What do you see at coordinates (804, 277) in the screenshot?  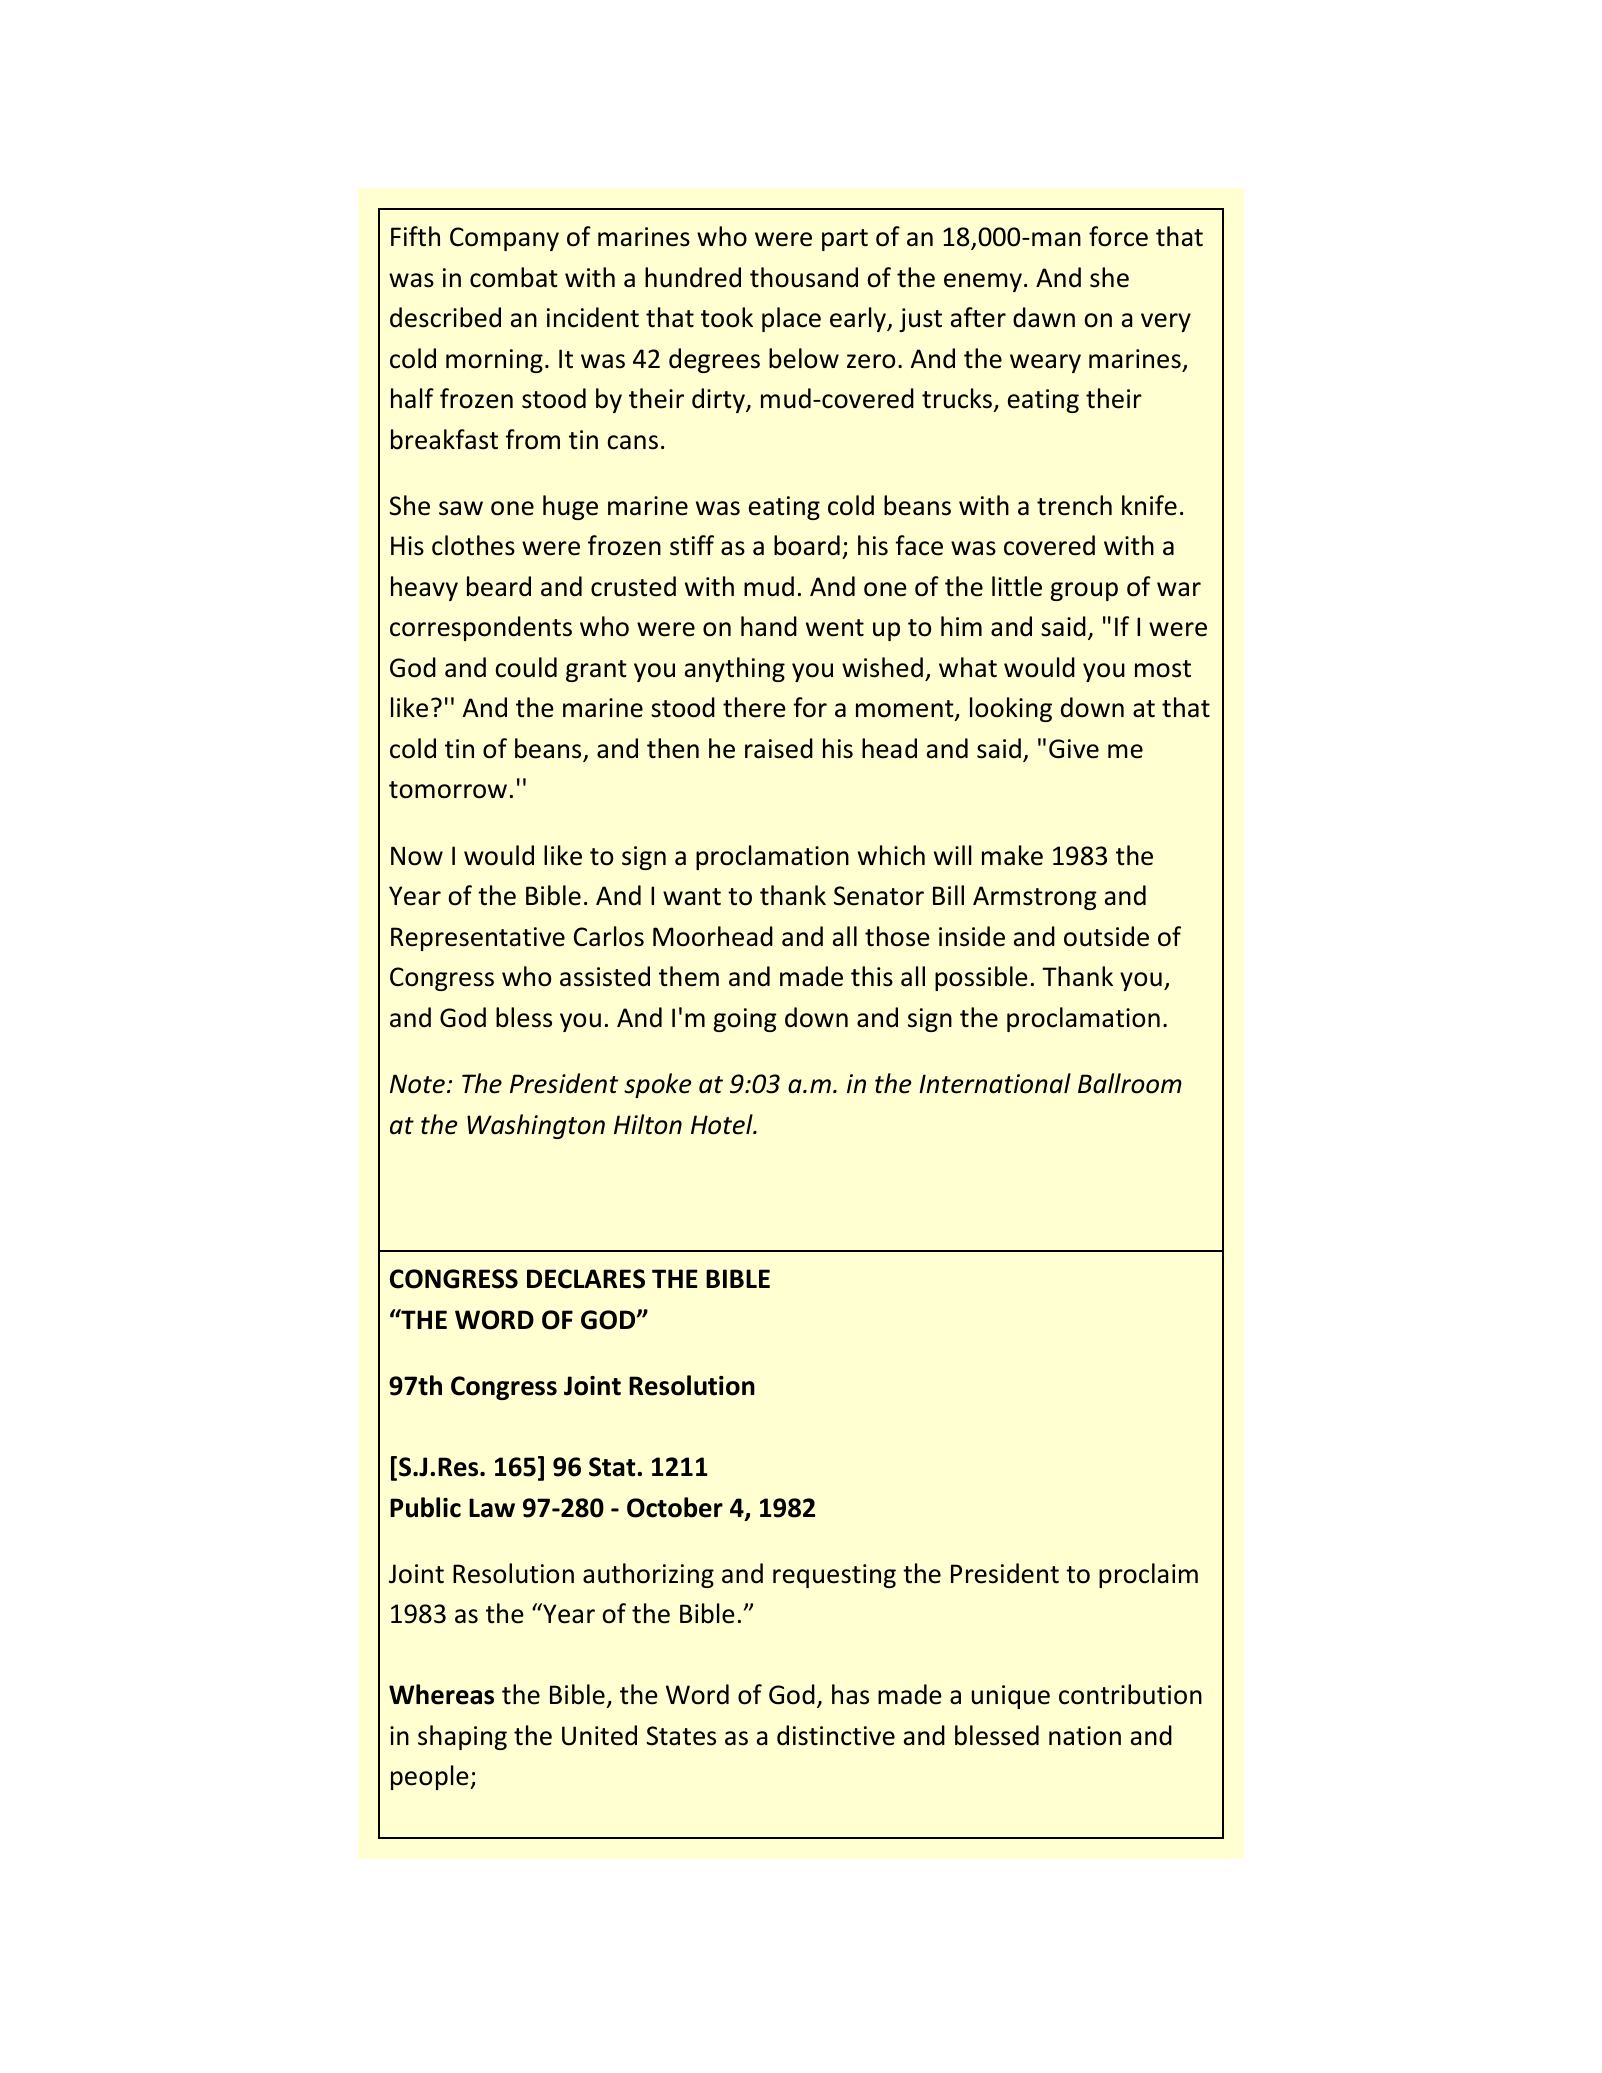 I see `thousand` at bounding box center [804, 277].
